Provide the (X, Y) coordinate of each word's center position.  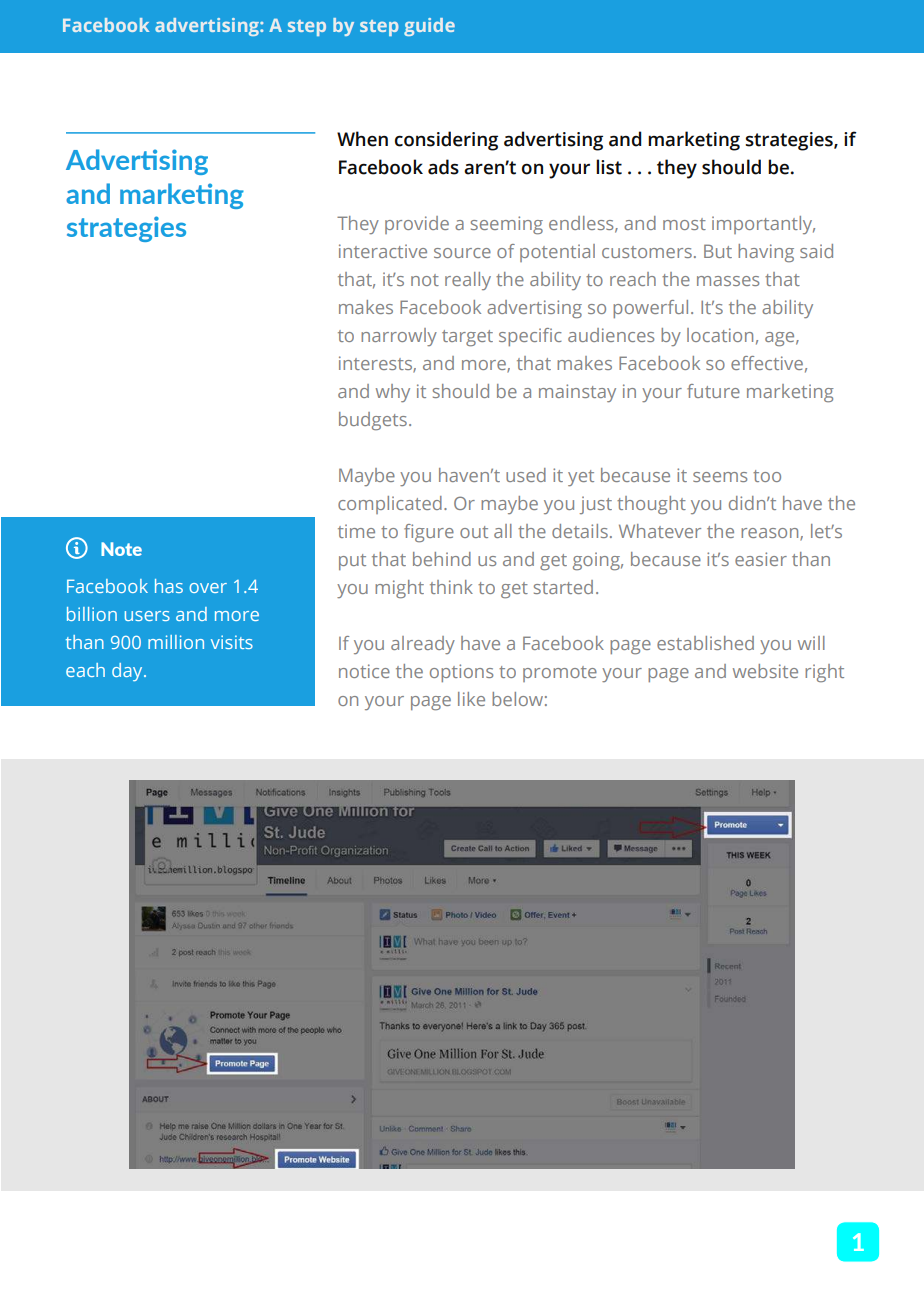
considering (446, 141)
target (467, 338)
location (720, 335)
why (393, 393)
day (128, 672)
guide (429, 27)
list (609, 167)
